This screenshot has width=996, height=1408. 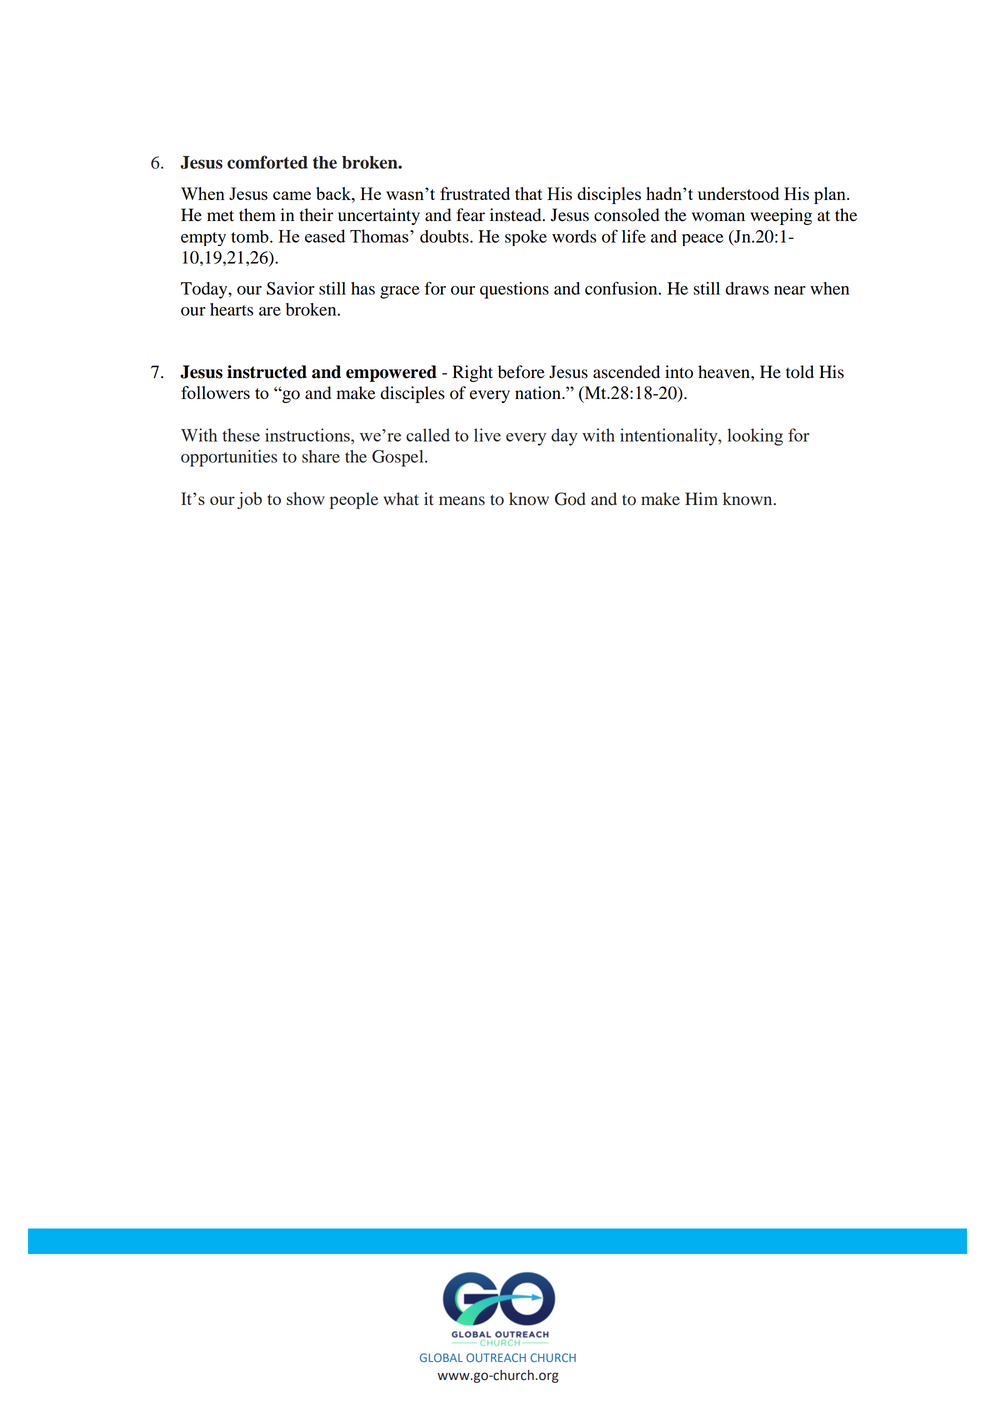 What do you see at coordinates (701, 498) in the screenshot?
I see `Him` at bounding box center [701, 498].
